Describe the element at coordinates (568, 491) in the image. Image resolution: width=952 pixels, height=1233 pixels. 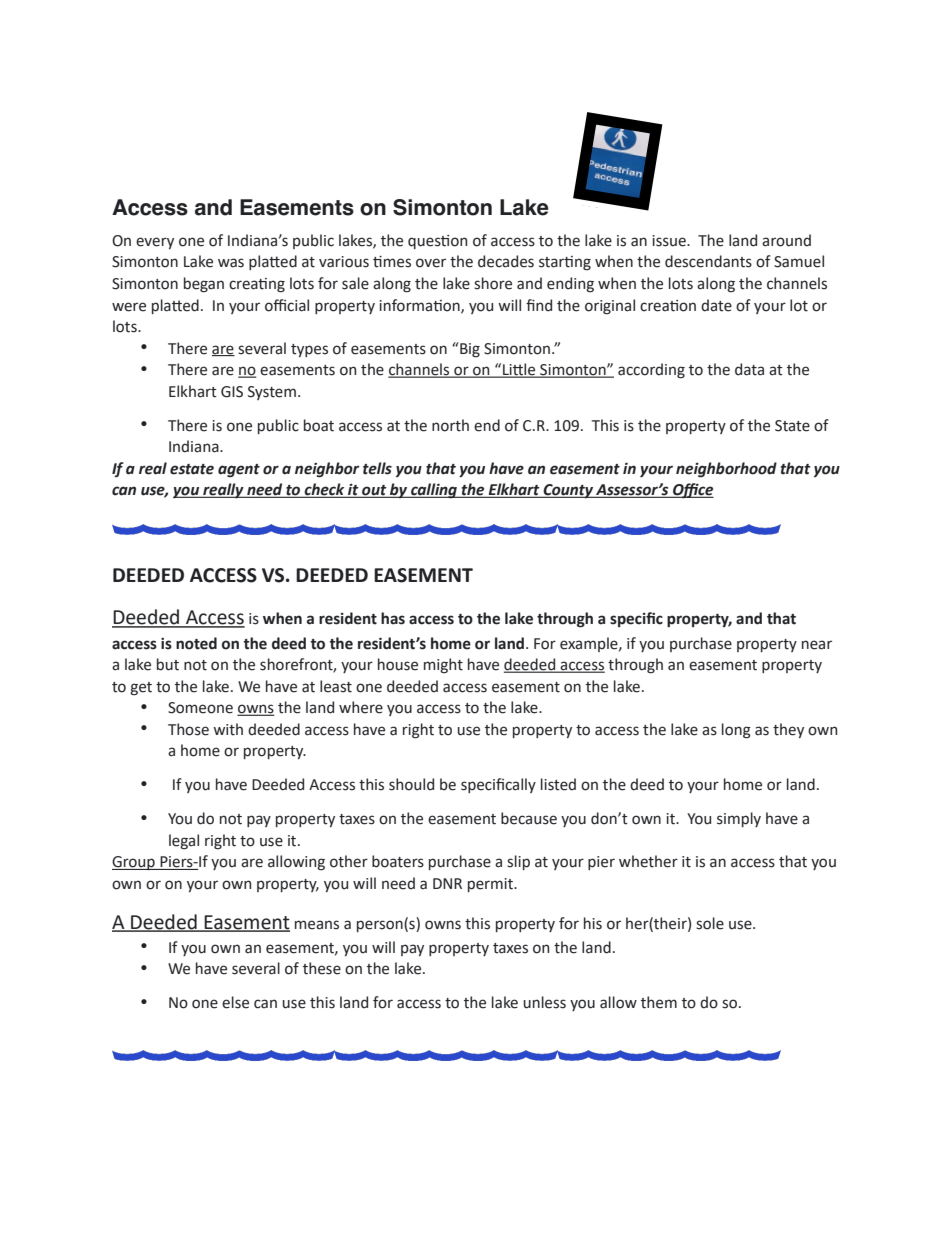
I see `County` at that location.
